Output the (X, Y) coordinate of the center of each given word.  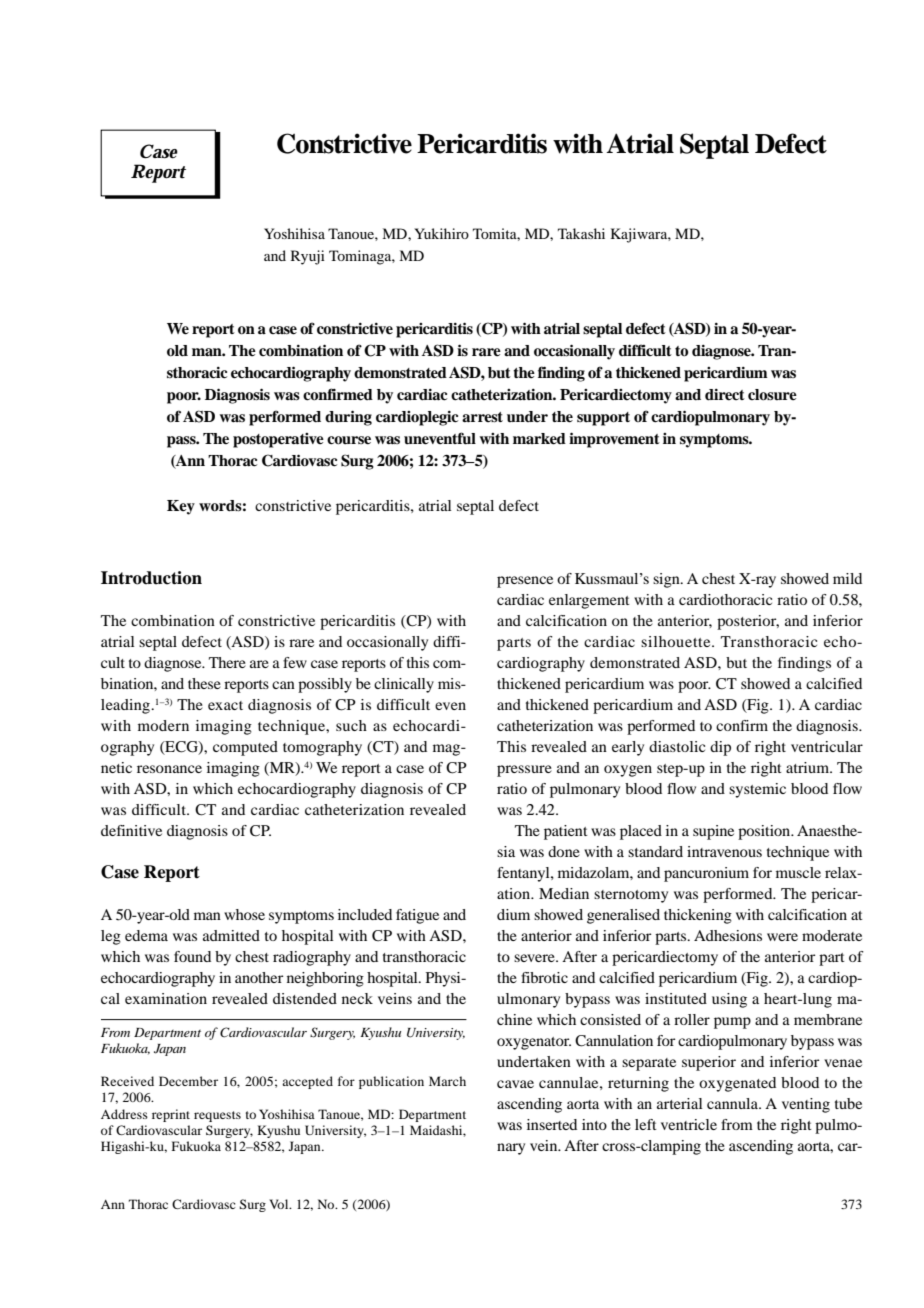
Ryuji (308, 257)
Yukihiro (441, 233)
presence (525, 582)
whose (244, 914)
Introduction (151, 578)
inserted (552, 1124)
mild (847, 578)
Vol (280, 1204)
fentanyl (524, 874)
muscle (798, 872)
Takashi (581, 233)
